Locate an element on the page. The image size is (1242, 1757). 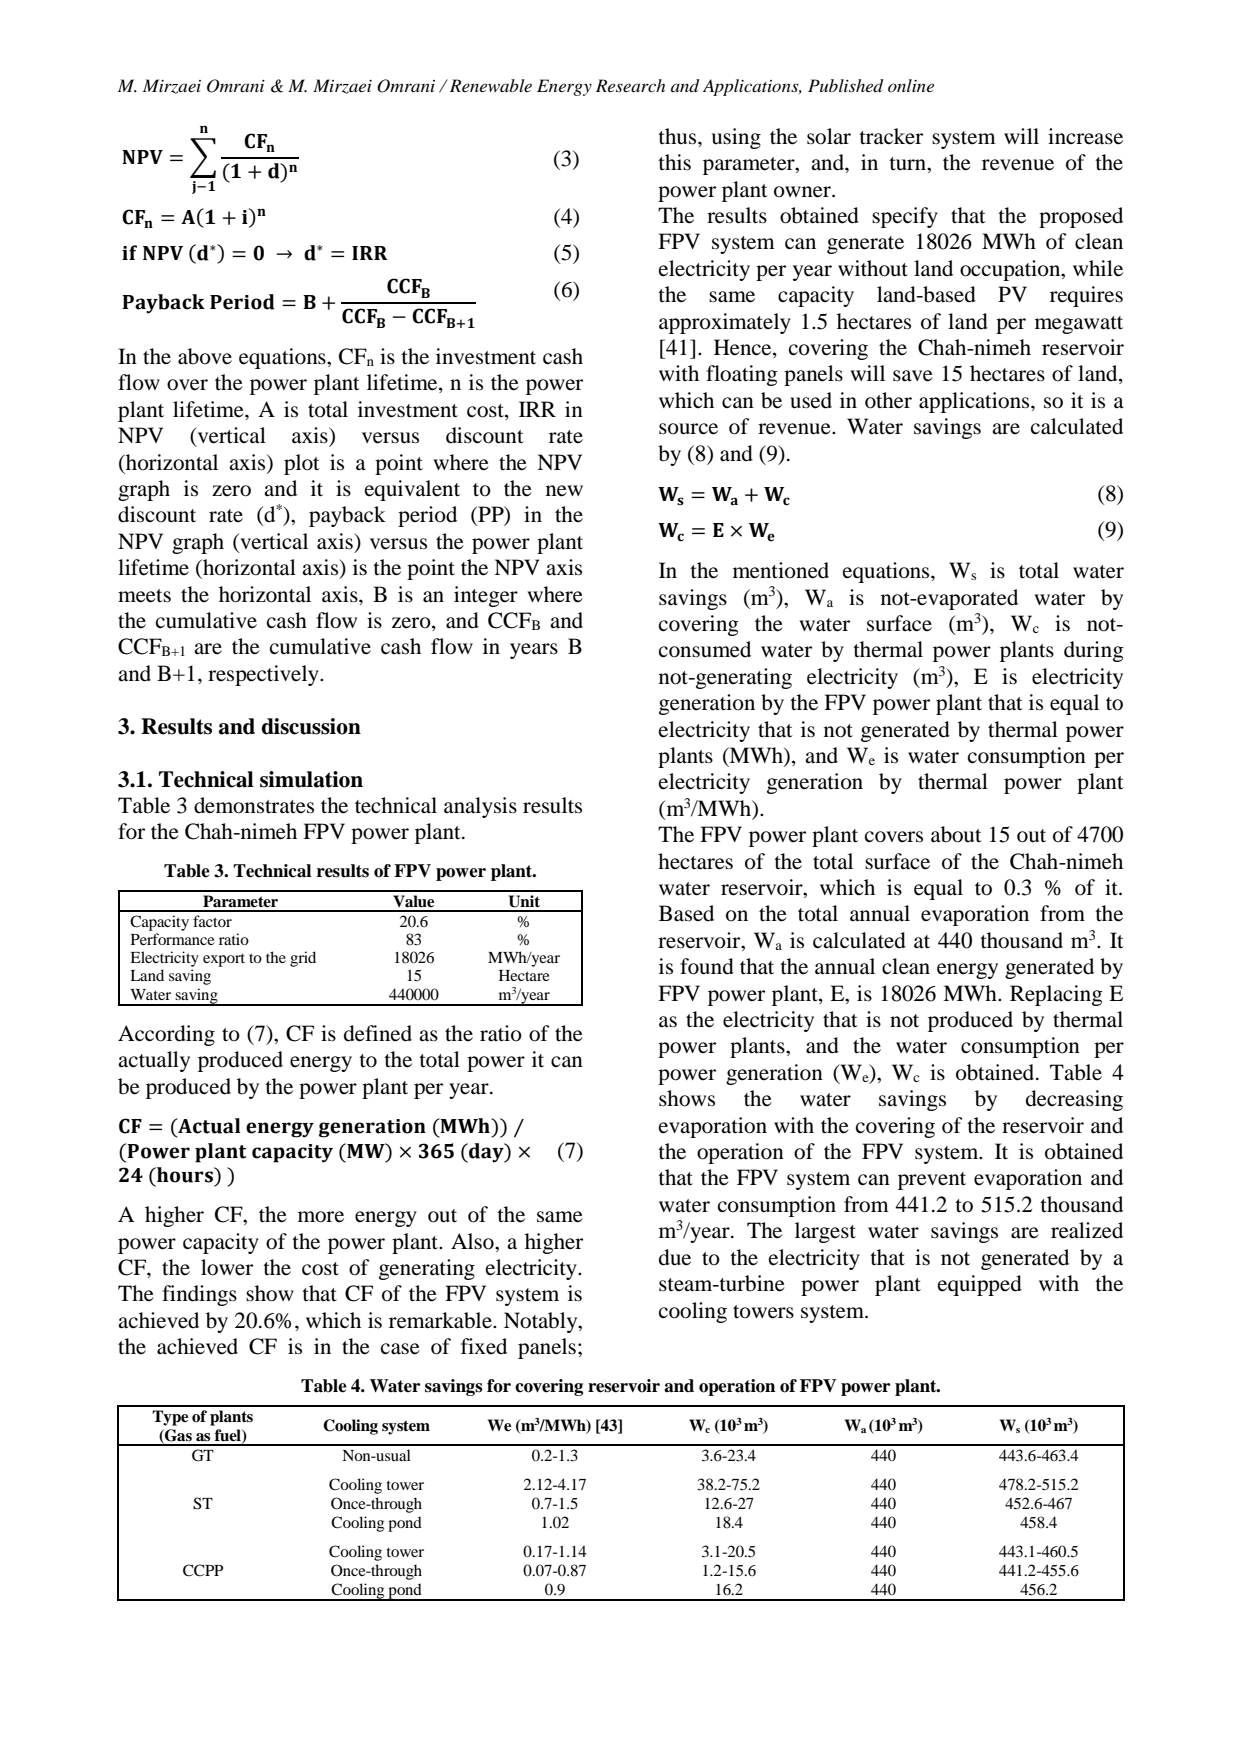
online is located at coordinates (911, 85).
